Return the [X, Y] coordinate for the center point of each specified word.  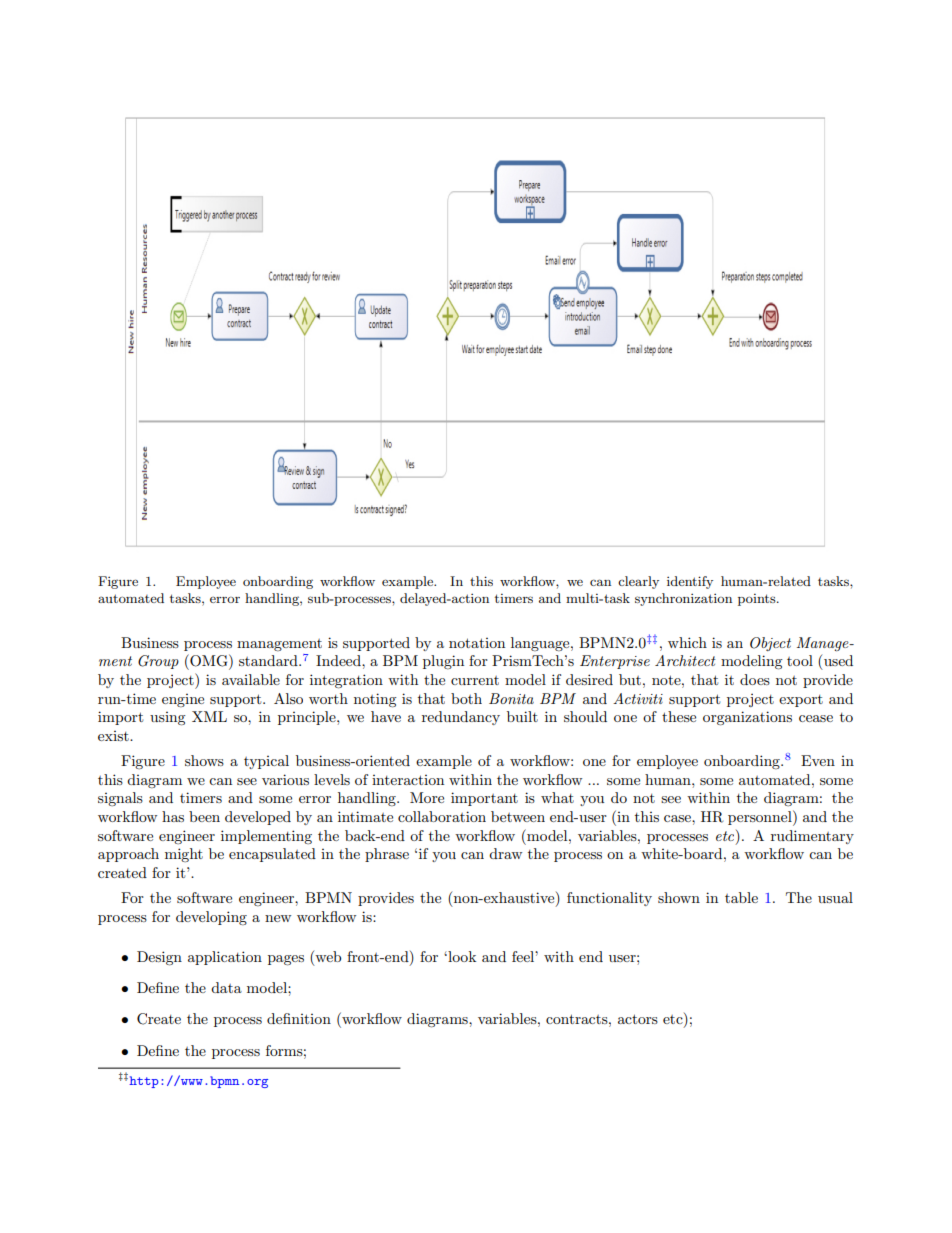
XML [209, 716]
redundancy [461, 718]
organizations [747, 718]
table [741, 897]
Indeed [339, 660]
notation [477, 643]
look [461, 956]
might [184, 855]
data [226, 987]
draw [505, 853]
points [758, 600]
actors [638, 1019]
